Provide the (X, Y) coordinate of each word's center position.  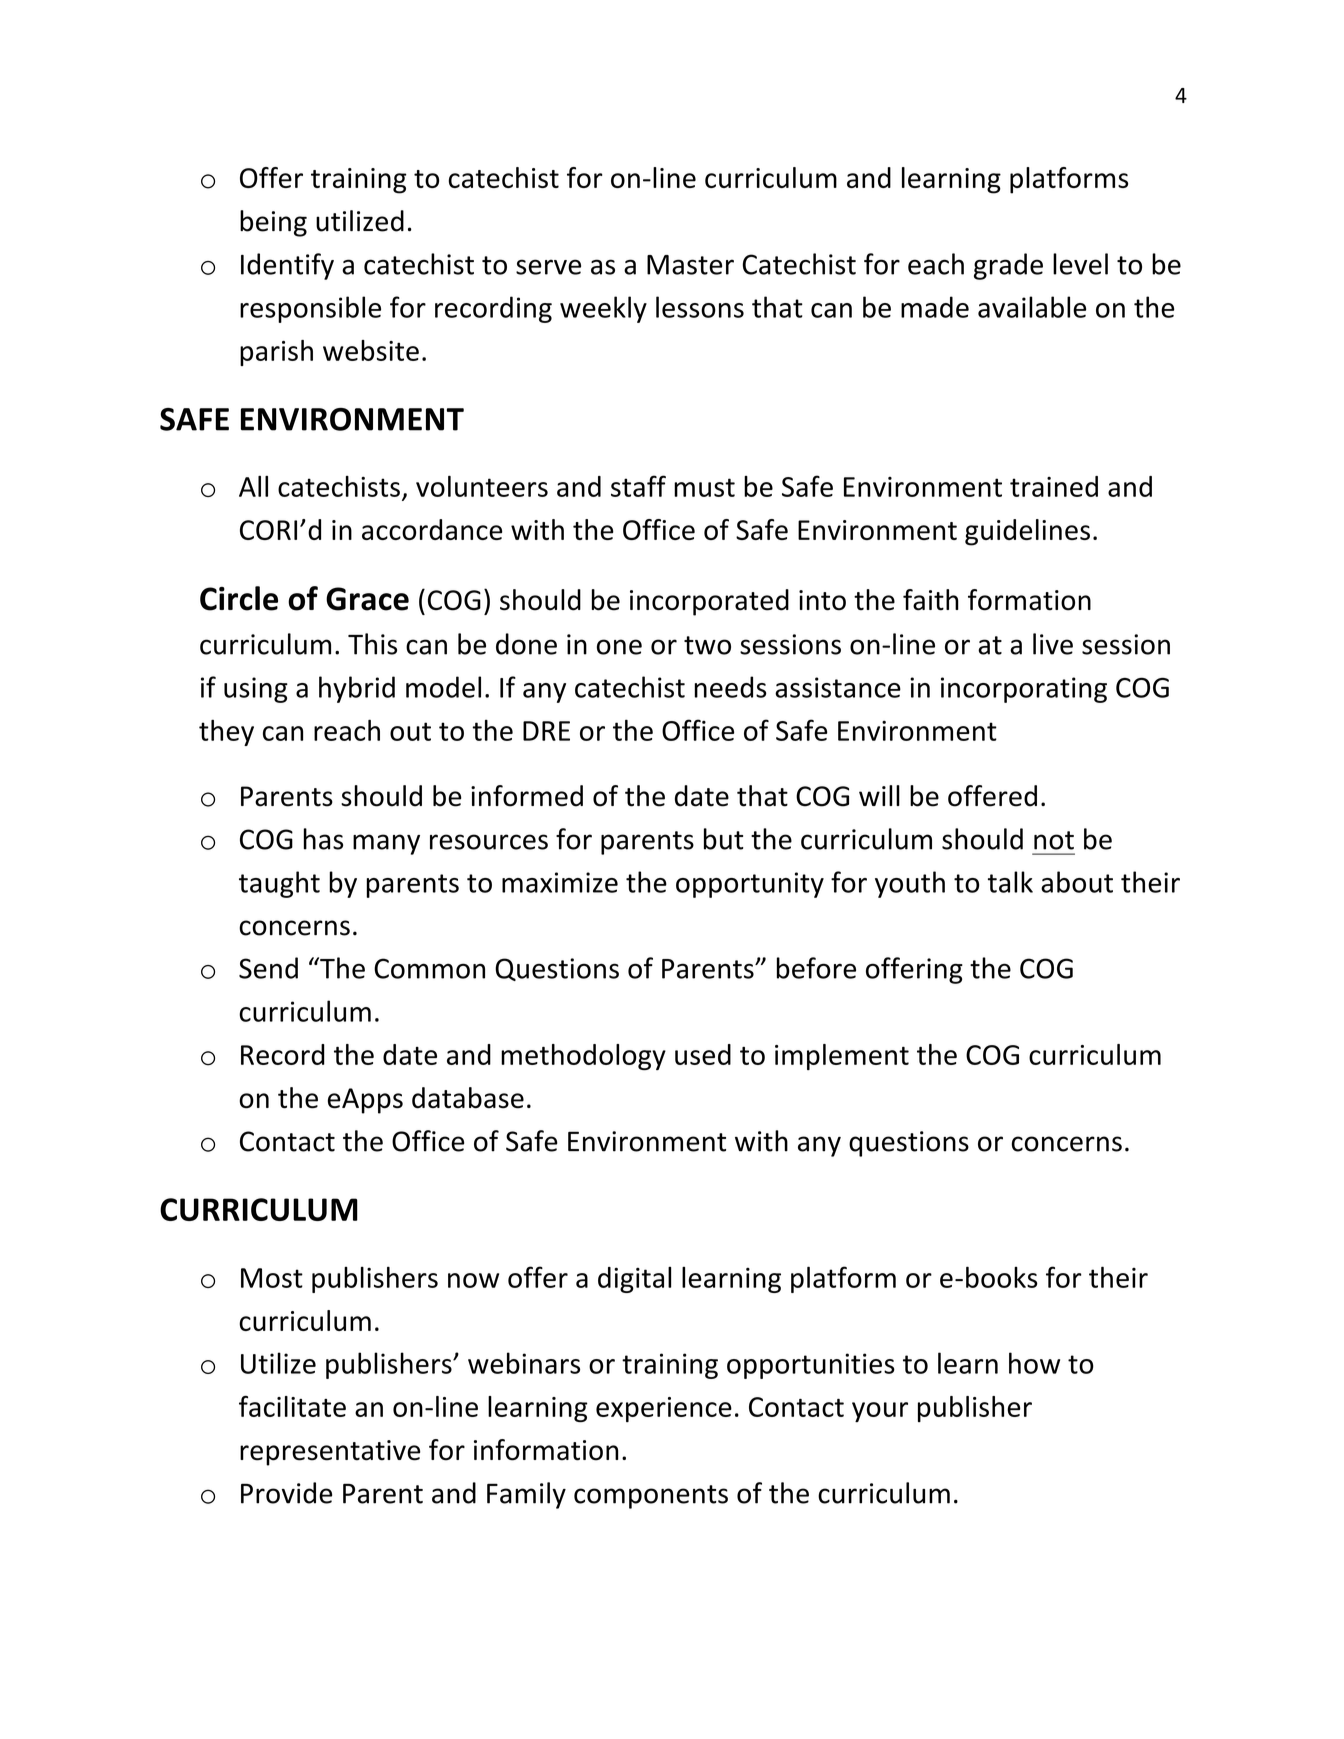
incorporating (1024, 690)
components (651, 1497)
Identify (287, 266)
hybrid (357, 689)
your (880, 1412)
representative (330, 1453)
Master (690, 265)
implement (842, 1057)
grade (1008, 266)
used (703, 1054)
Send (268, 968)
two (707, 645)
